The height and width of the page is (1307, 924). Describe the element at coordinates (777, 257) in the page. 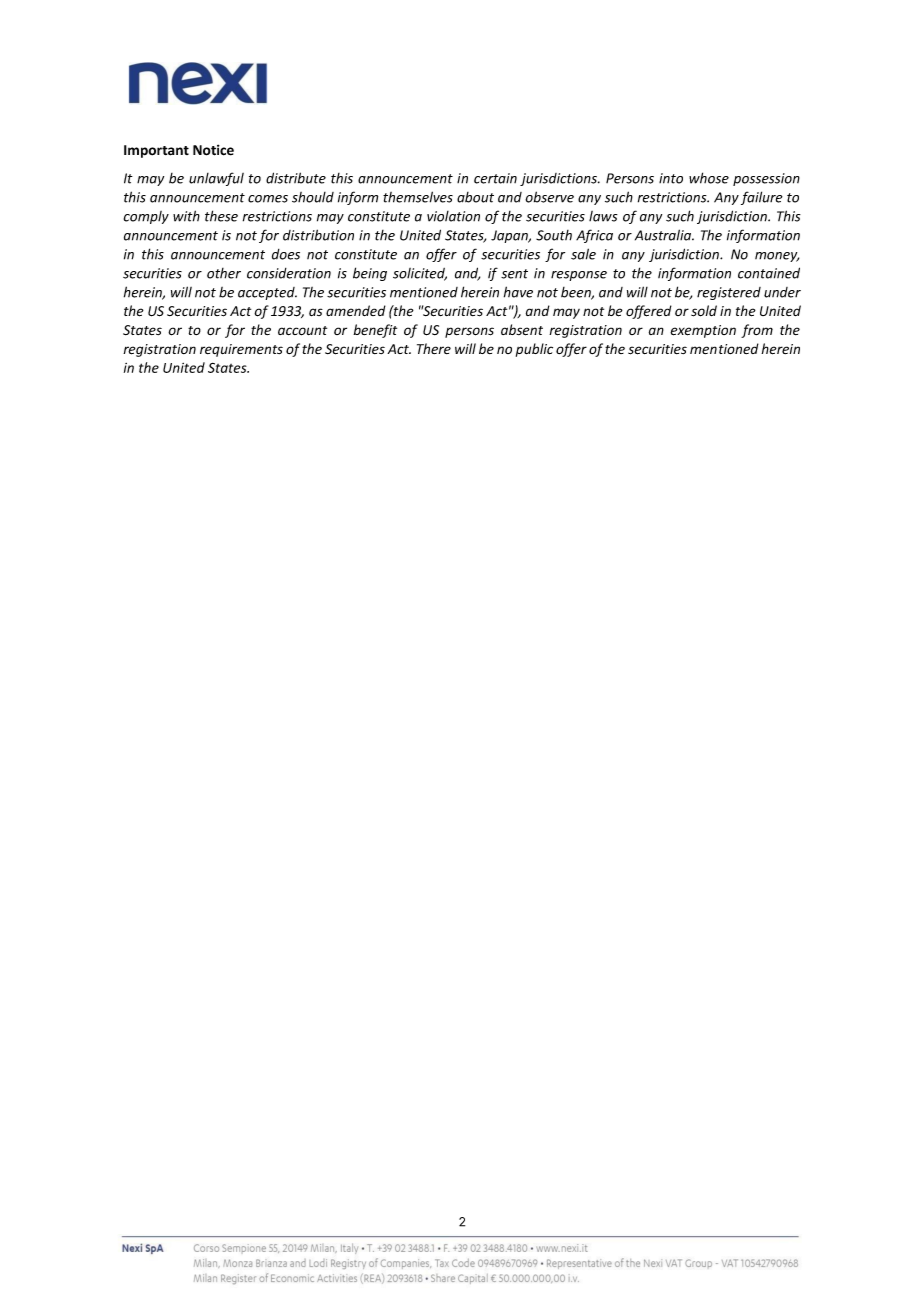

I see `money` at that location.
